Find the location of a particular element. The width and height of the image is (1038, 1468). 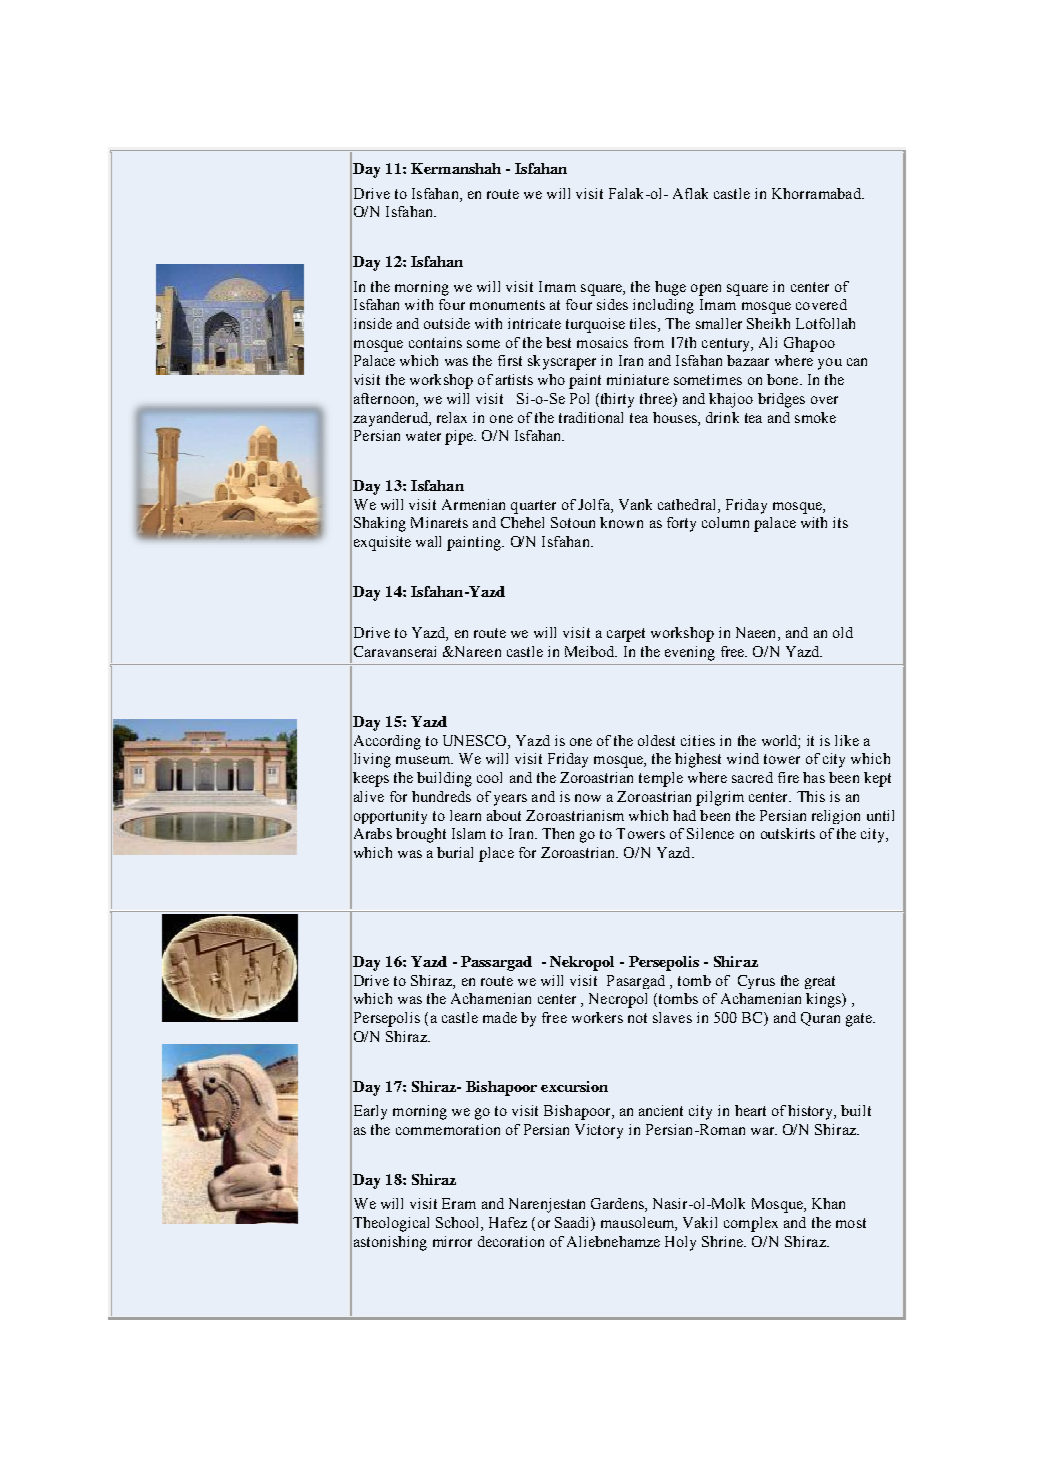

not is located at coordinates (637, 1018).
